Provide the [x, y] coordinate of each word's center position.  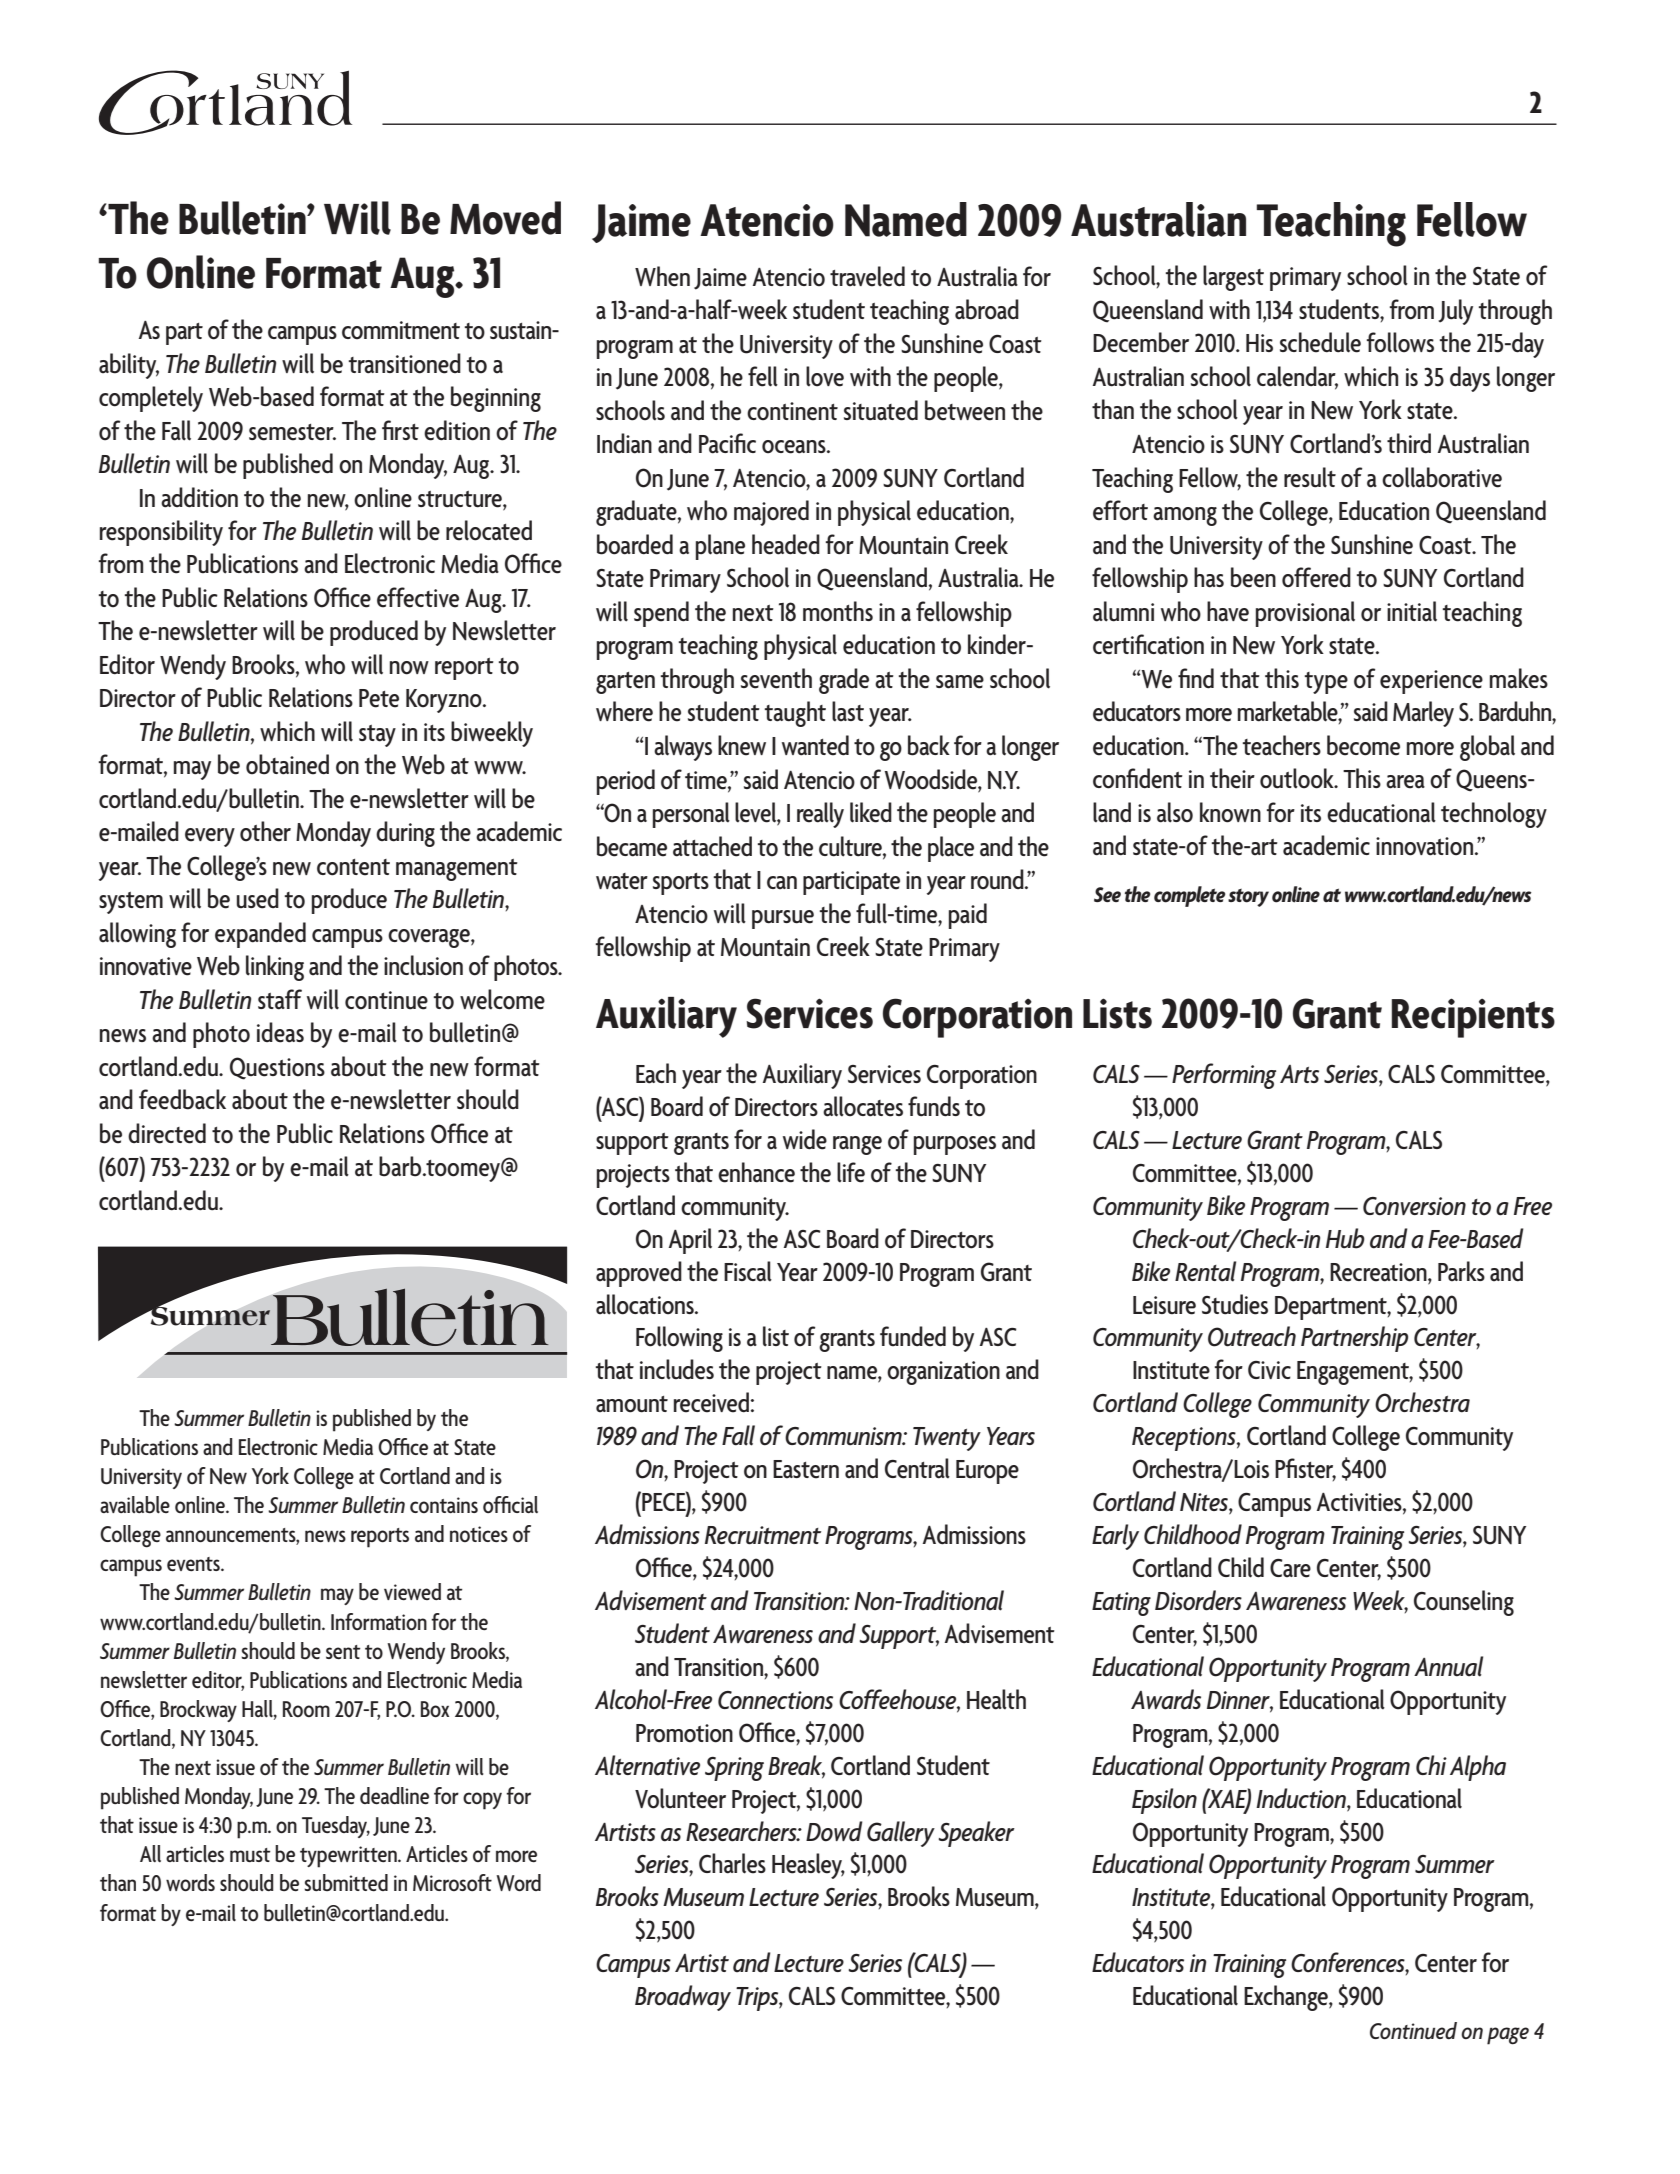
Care [1290, 1568]
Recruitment [763, 1535]
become [1363, 745]
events [194, 1564]
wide [805, 1139]
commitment [401, 330]
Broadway [683, 1998]
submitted [346, 1882]
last [848, 711]
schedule [1320, 342]
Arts [1299, 1074]
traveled [867, 276]
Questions [277, 1068]
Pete [379, 698]
